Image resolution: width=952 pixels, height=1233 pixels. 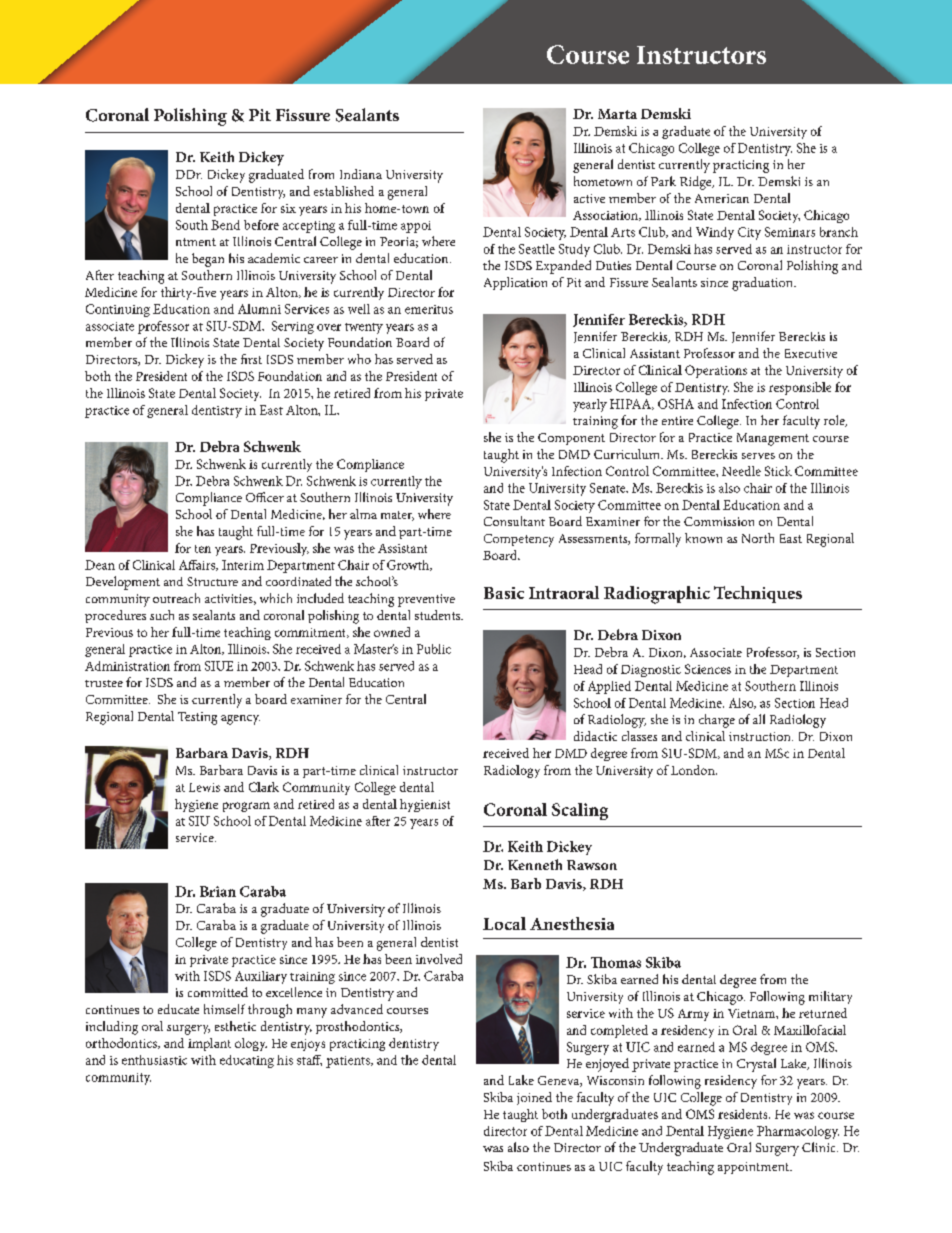 What do you see at coordinates (361, 174) in the page?
I see `Indiana` at bounding box center [361, 174].
